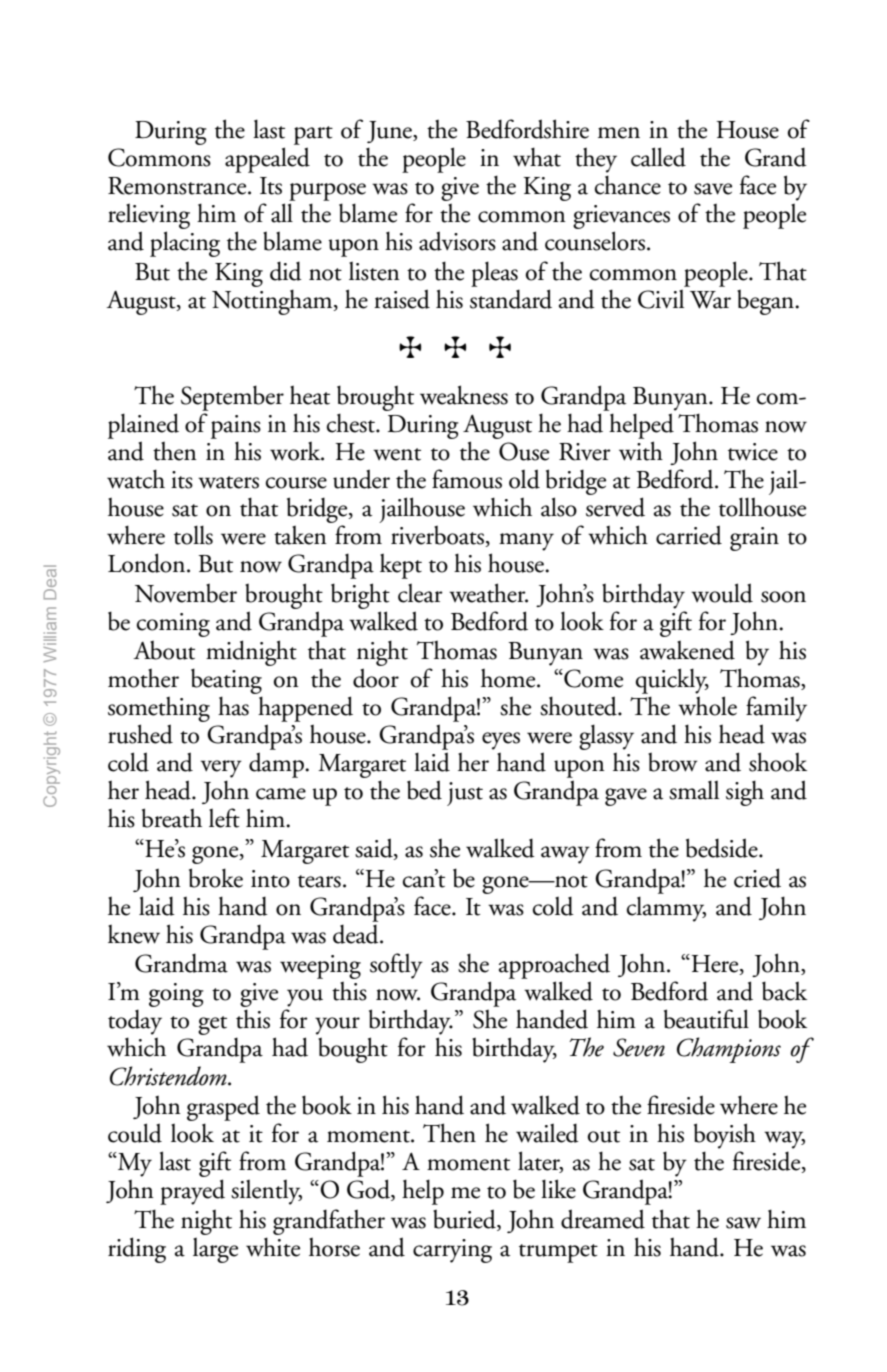  Describe the element at coordinates (267, 160) in the document. I see `appealed` at that location.
